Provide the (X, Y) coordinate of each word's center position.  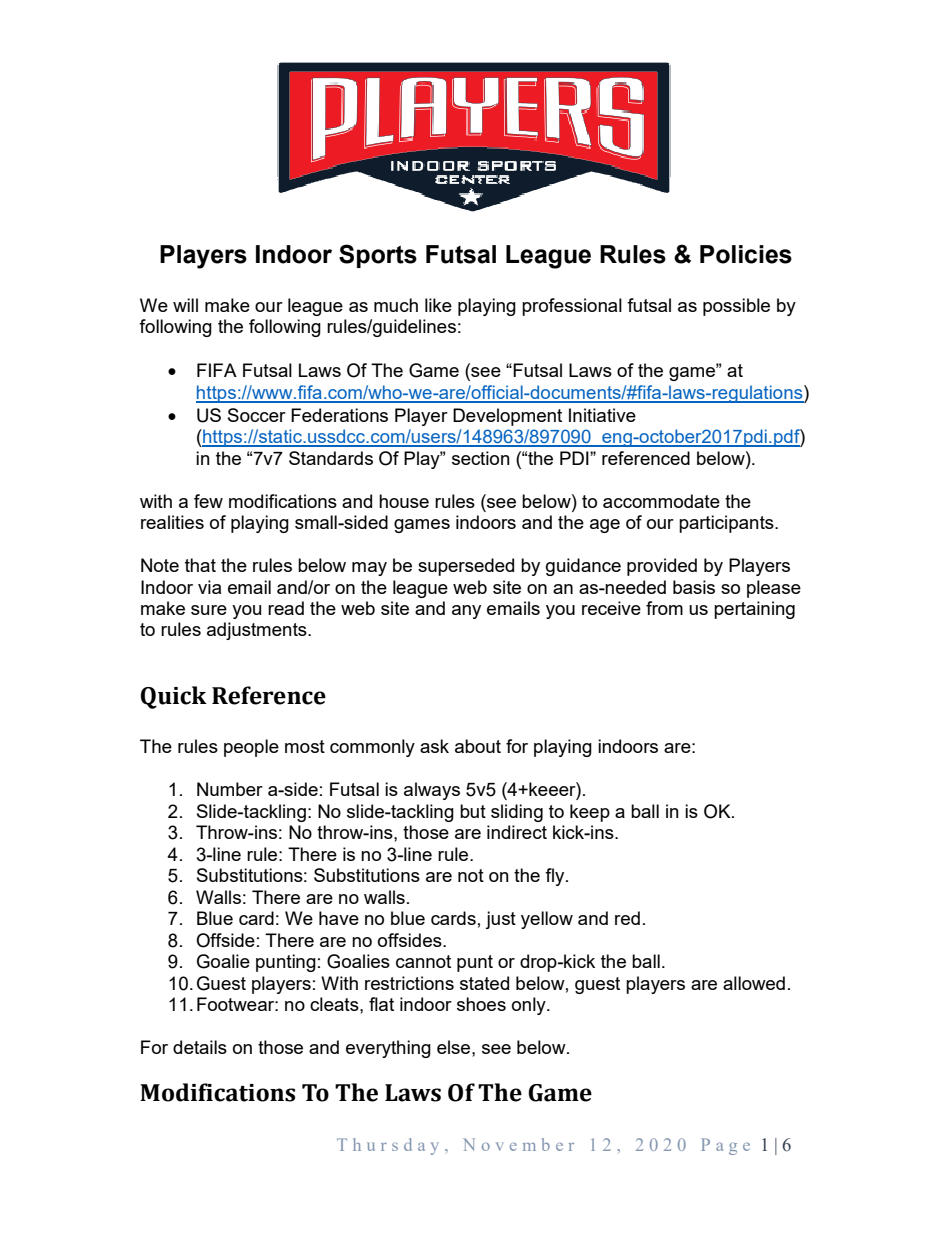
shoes (481, 1004)
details (200, 1047)
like (438, 305)
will (185, 305)
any (466, 612)
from (664, 608)
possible (736, 307)
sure (209, 610)
